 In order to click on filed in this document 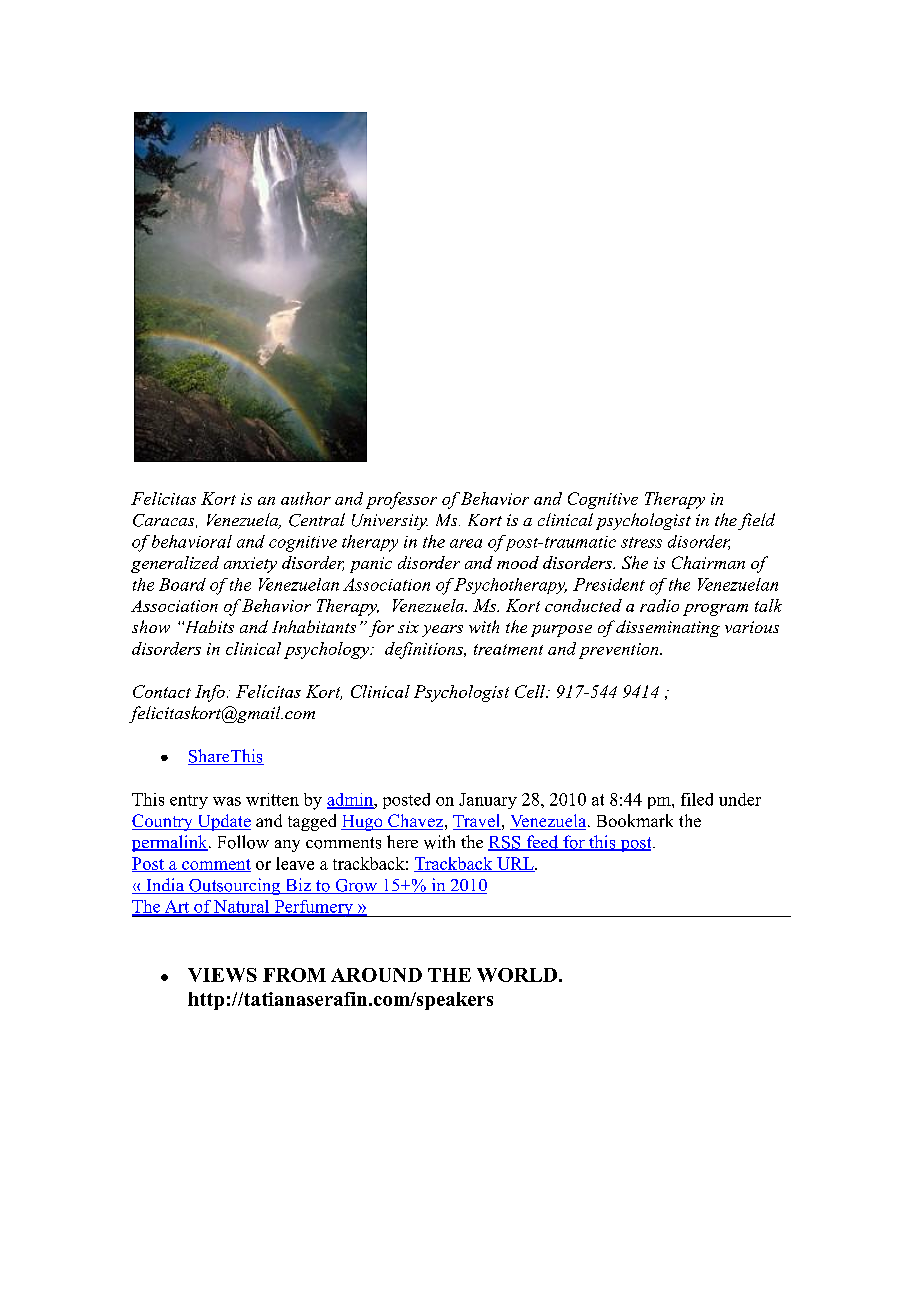, I will do `click(697, 799)`.
